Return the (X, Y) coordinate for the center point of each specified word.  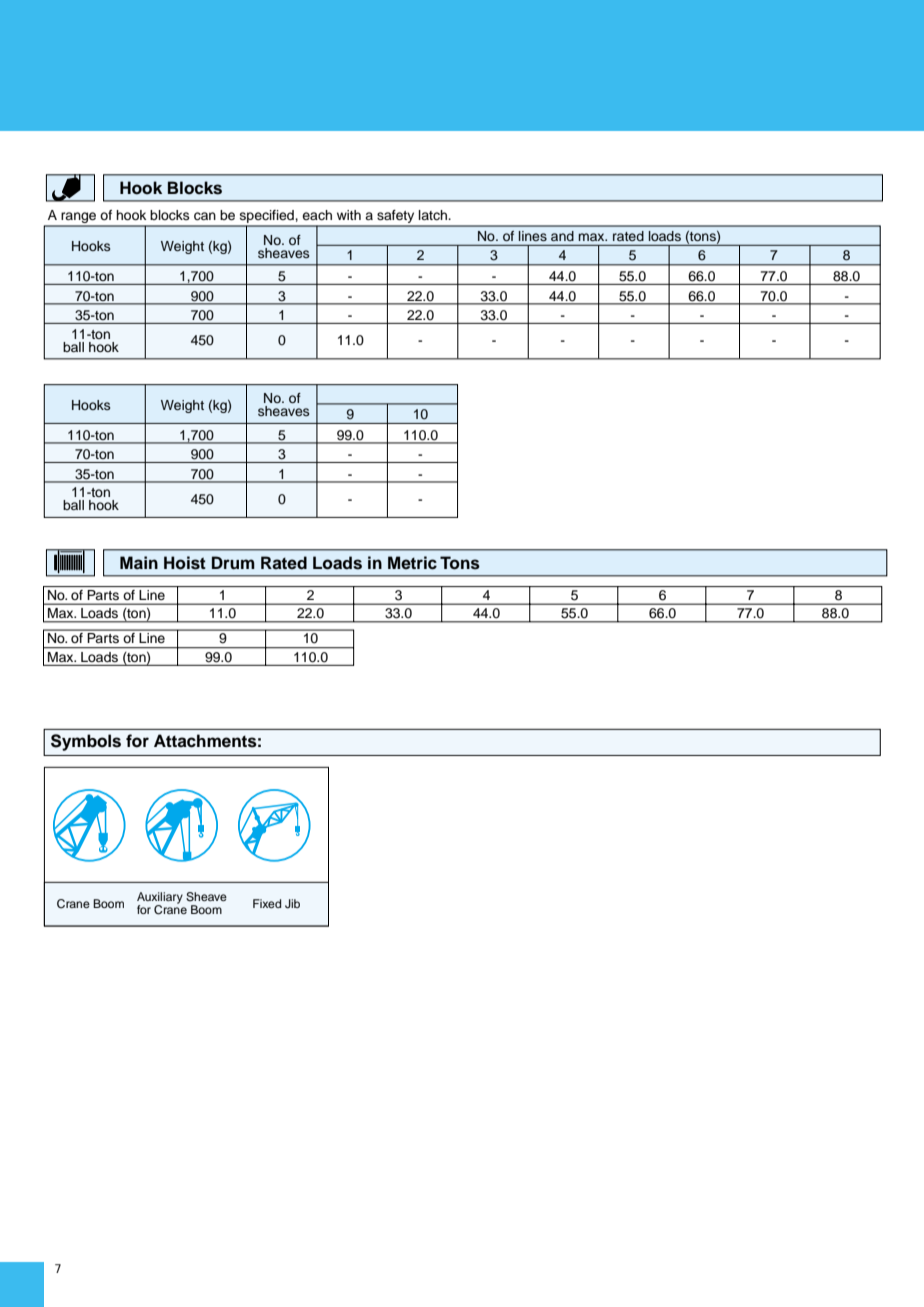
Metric (412, 563)
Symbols (86, 742)
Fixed (267, 903)
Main (139, 563)
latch (434, 215)
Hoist (185, 563)
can (205, 216)
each (317, 215)
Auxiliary (160, 899)
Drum (233, 563)
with (349, 215)
